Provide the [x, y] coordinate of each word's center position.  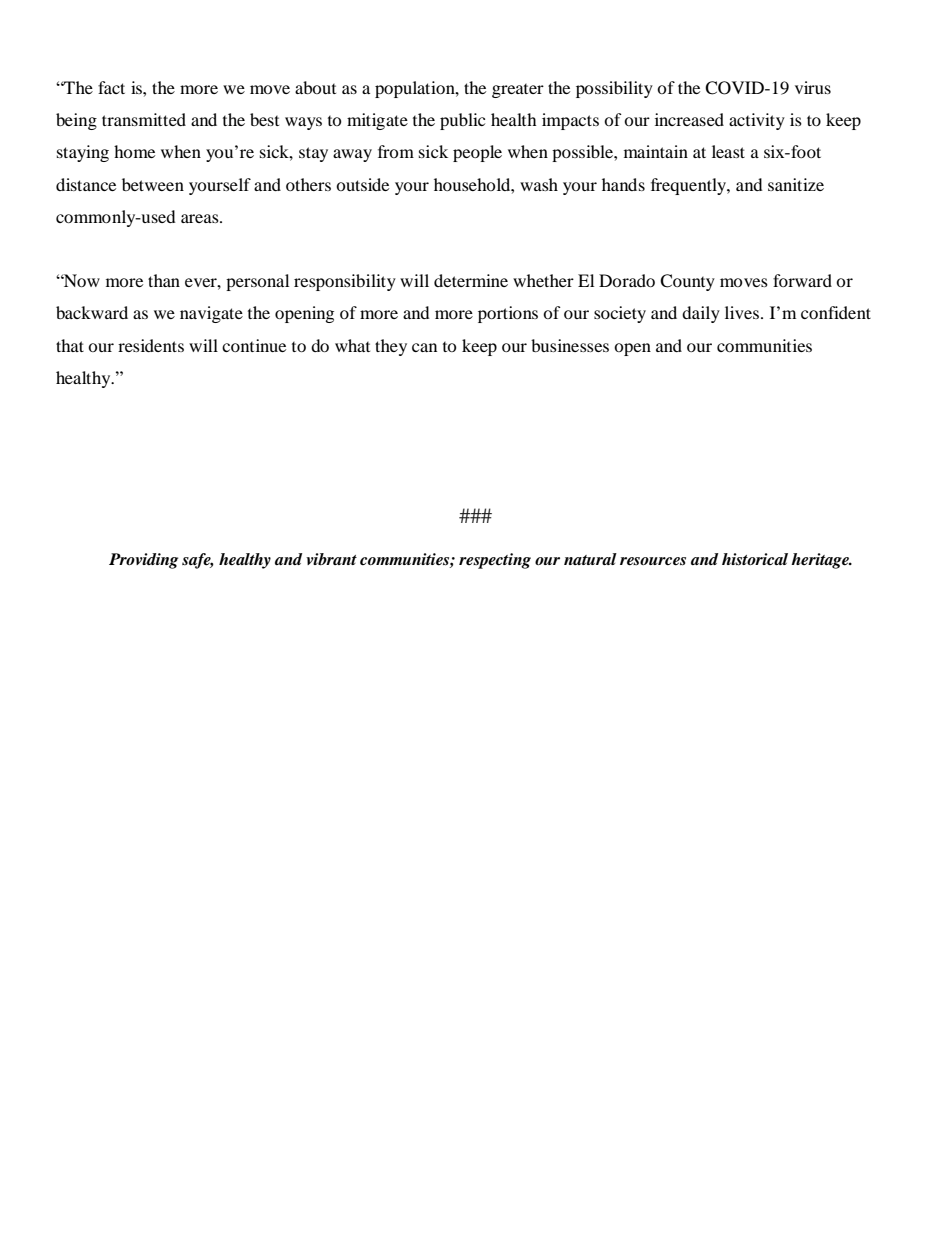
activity [757, 121]
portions [508, 314]
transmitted [144, 119]
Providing [143, 561]
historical [755, 559]
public [462, 121]
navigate [211, 314]
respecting [495, 561]
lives [743, 312]
